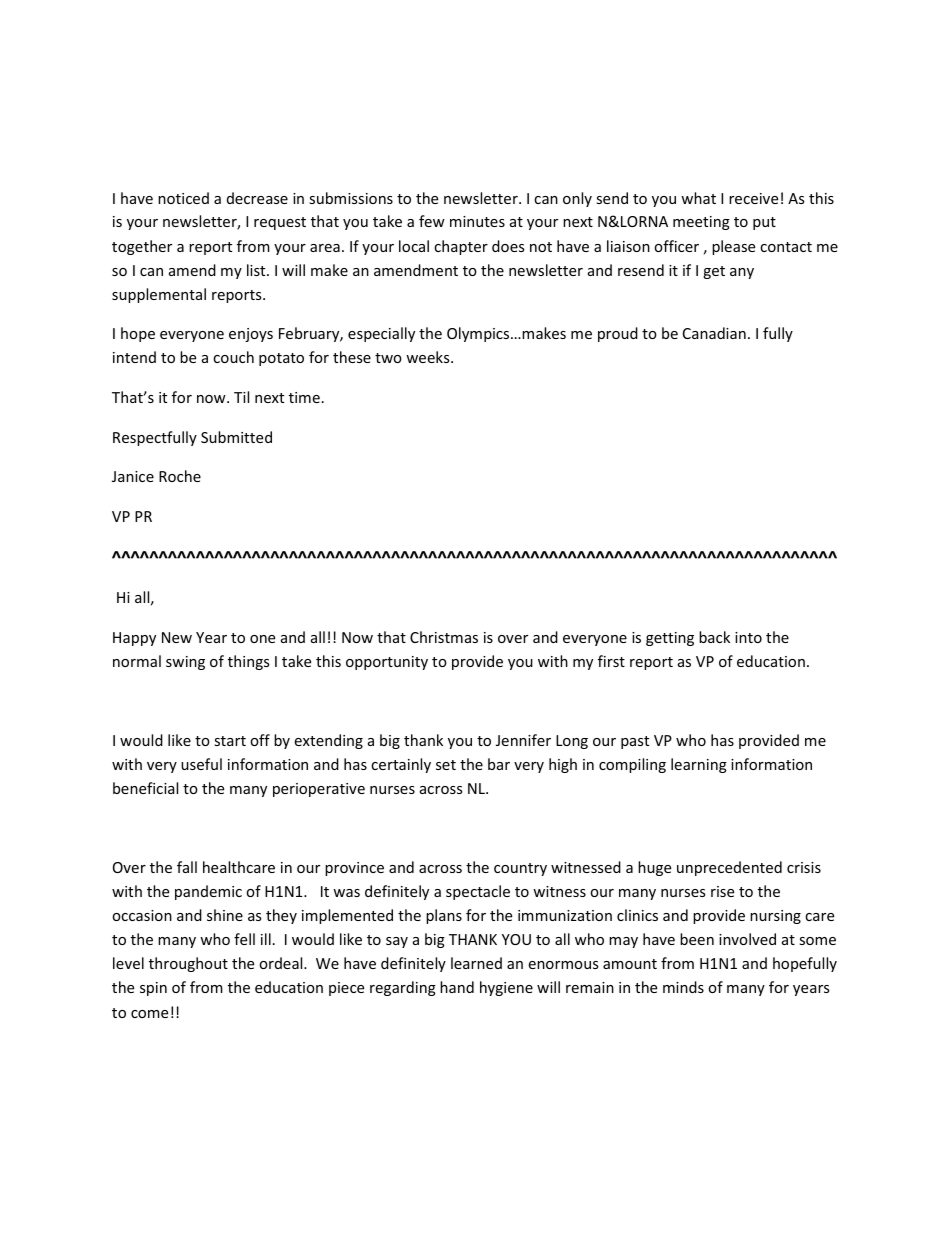 The image size is (952, 1233). I want to click on Canadian, so click(714, 333).
